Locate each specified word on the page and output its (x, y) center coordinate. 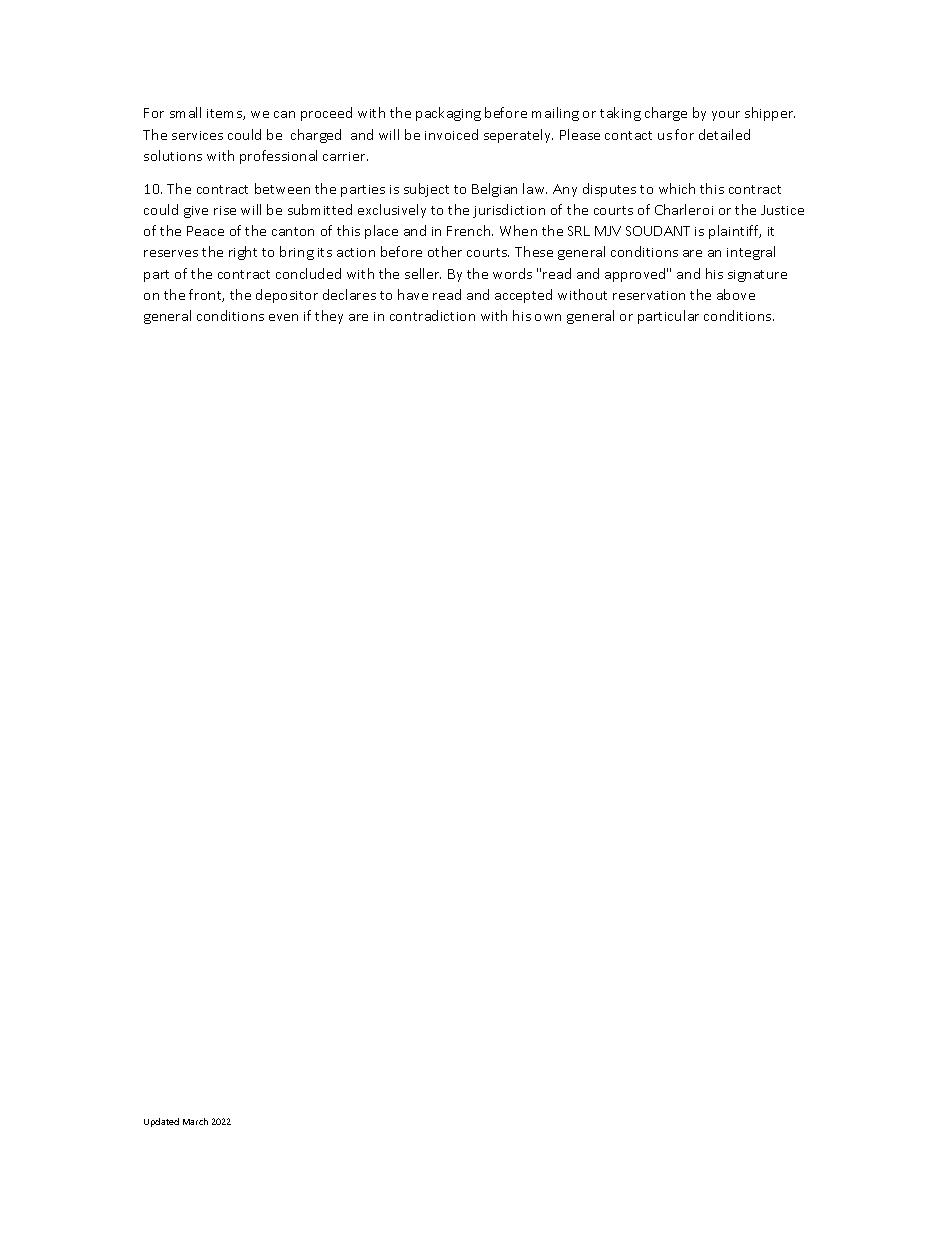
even (283, 317)
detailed (724, 134)
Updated (161, 1122)
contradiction (432, 315)
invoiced (451, 134)
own (548, 317)
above (736, 294)
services (197, 135)
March (195, 1121)
